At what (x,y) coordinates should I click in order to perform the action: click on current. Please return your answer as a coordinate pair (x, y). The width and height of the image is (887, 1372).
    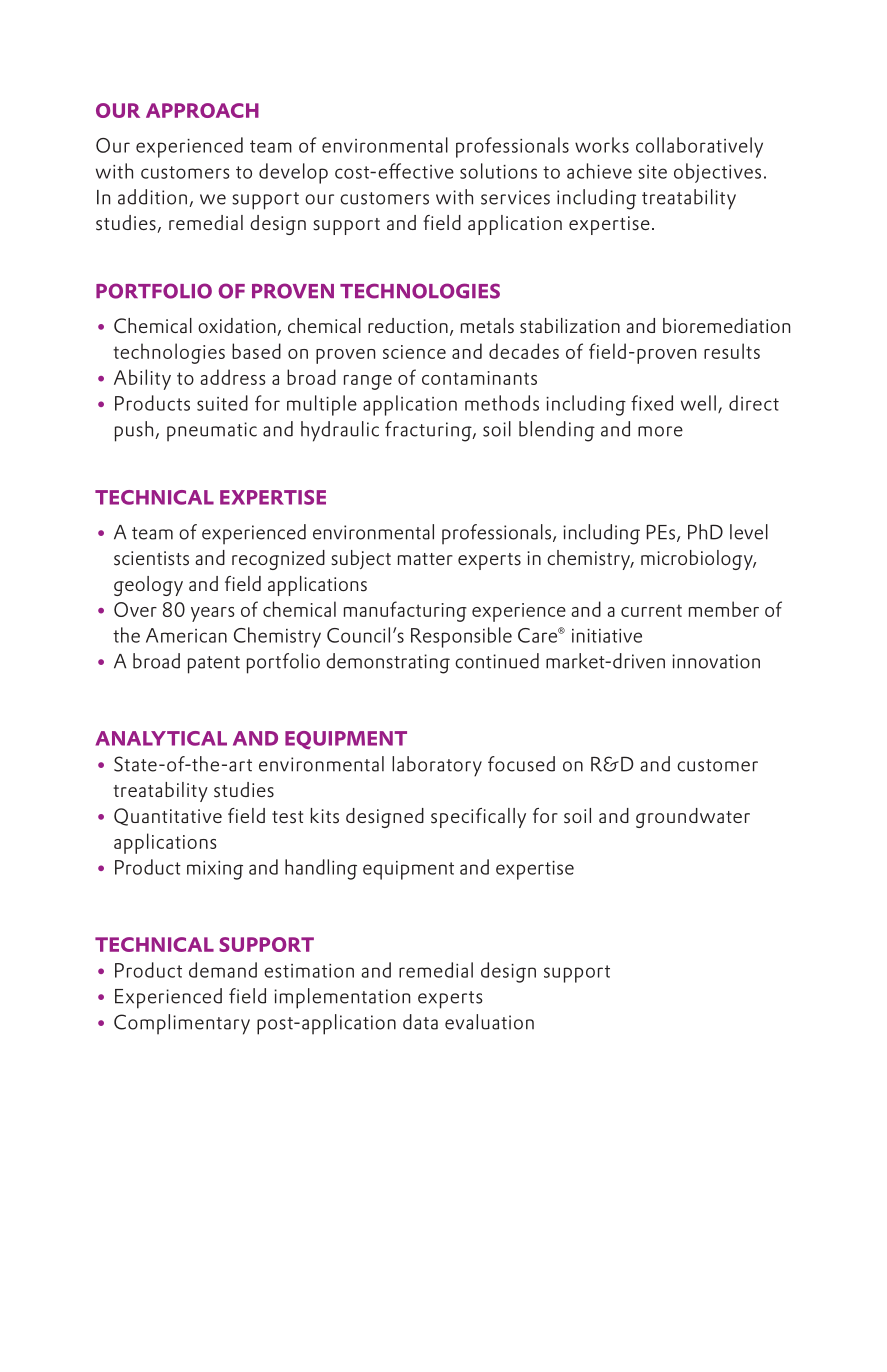
    Looking at the image, I should click on (651, 610).
